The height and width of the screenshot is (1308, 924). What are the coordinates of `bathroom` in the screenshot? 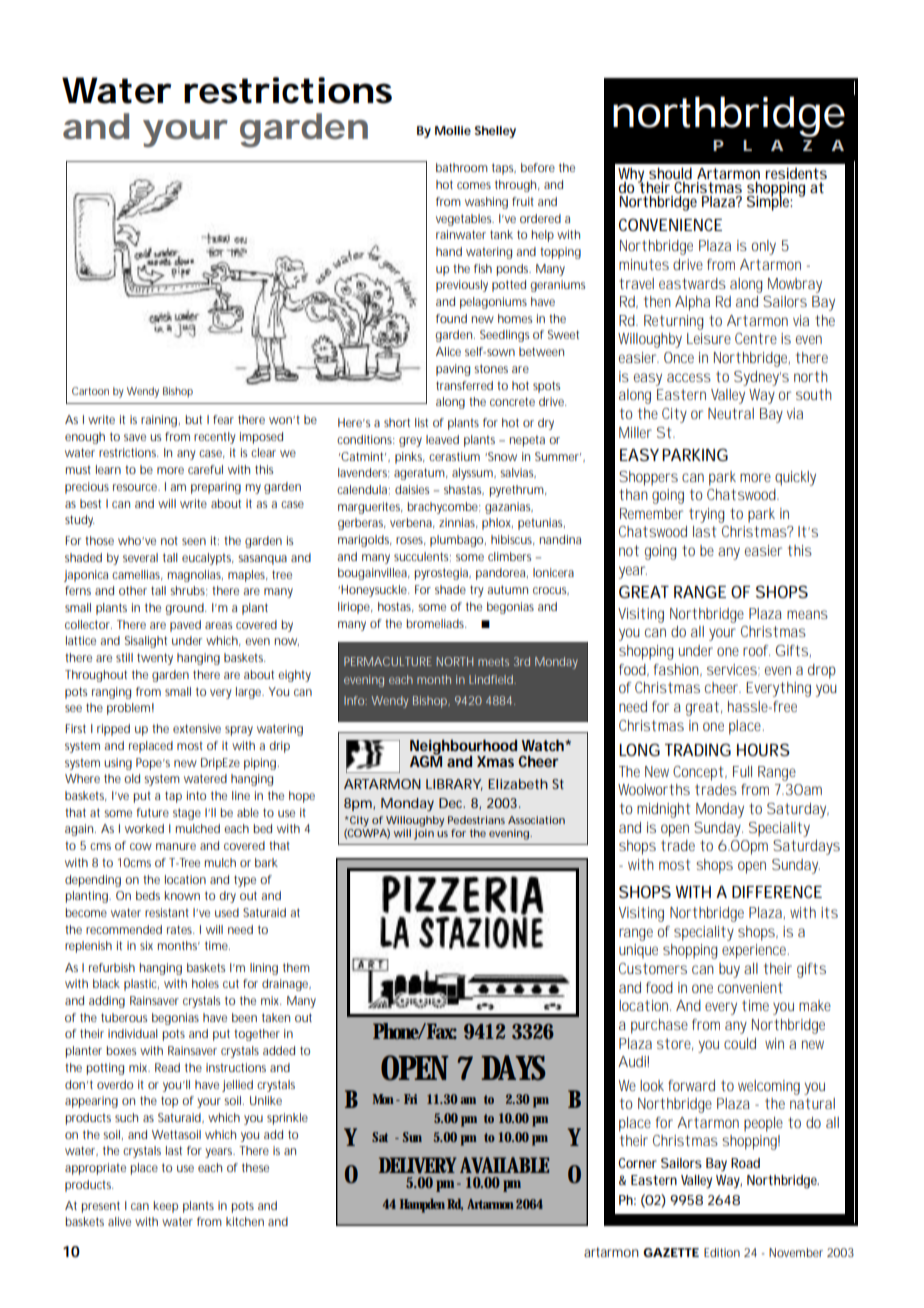 It's located at (462, 167).
